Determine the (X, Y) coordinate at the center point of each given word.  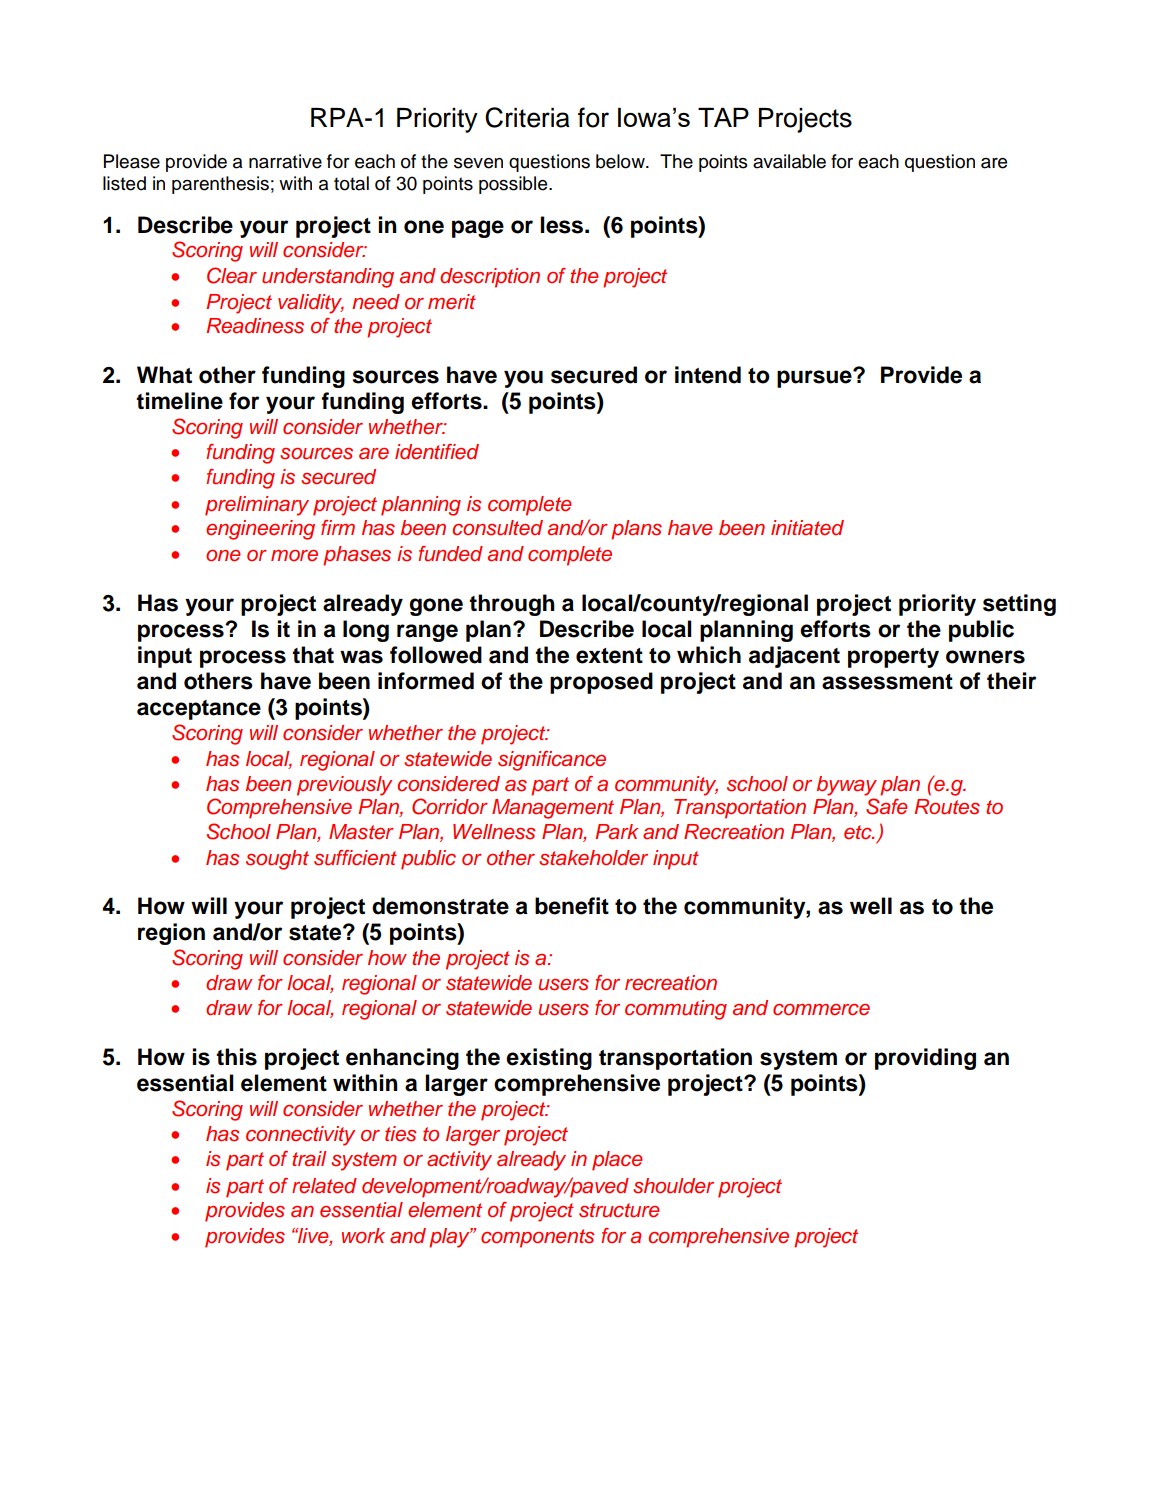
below (621, 161)
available (789, 161)
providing (925, 1059)
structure (619, 1210)
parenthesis (220, 185)
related (324, 1186)
